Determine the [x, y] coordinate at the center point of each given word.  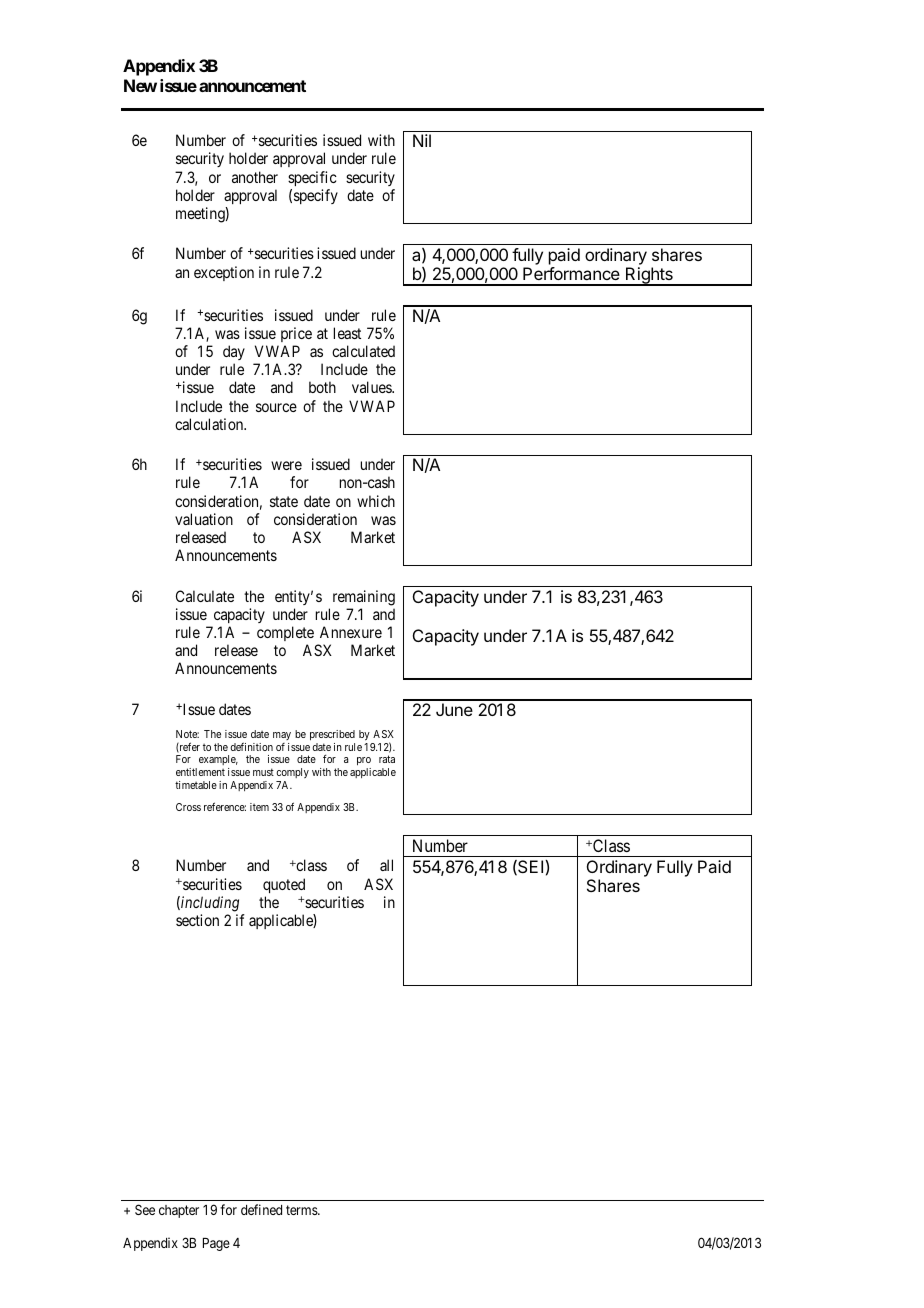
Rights [649, 276]
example [217, 762]
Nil [422, 140]
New [140, 85]
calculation [210, 424]
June [454, 709]
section [197, 920]
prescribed [332, 735]
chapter [179, 1211]
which [376, 501]
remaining [364, 598]
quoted [284, 885]
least [347, 333]
